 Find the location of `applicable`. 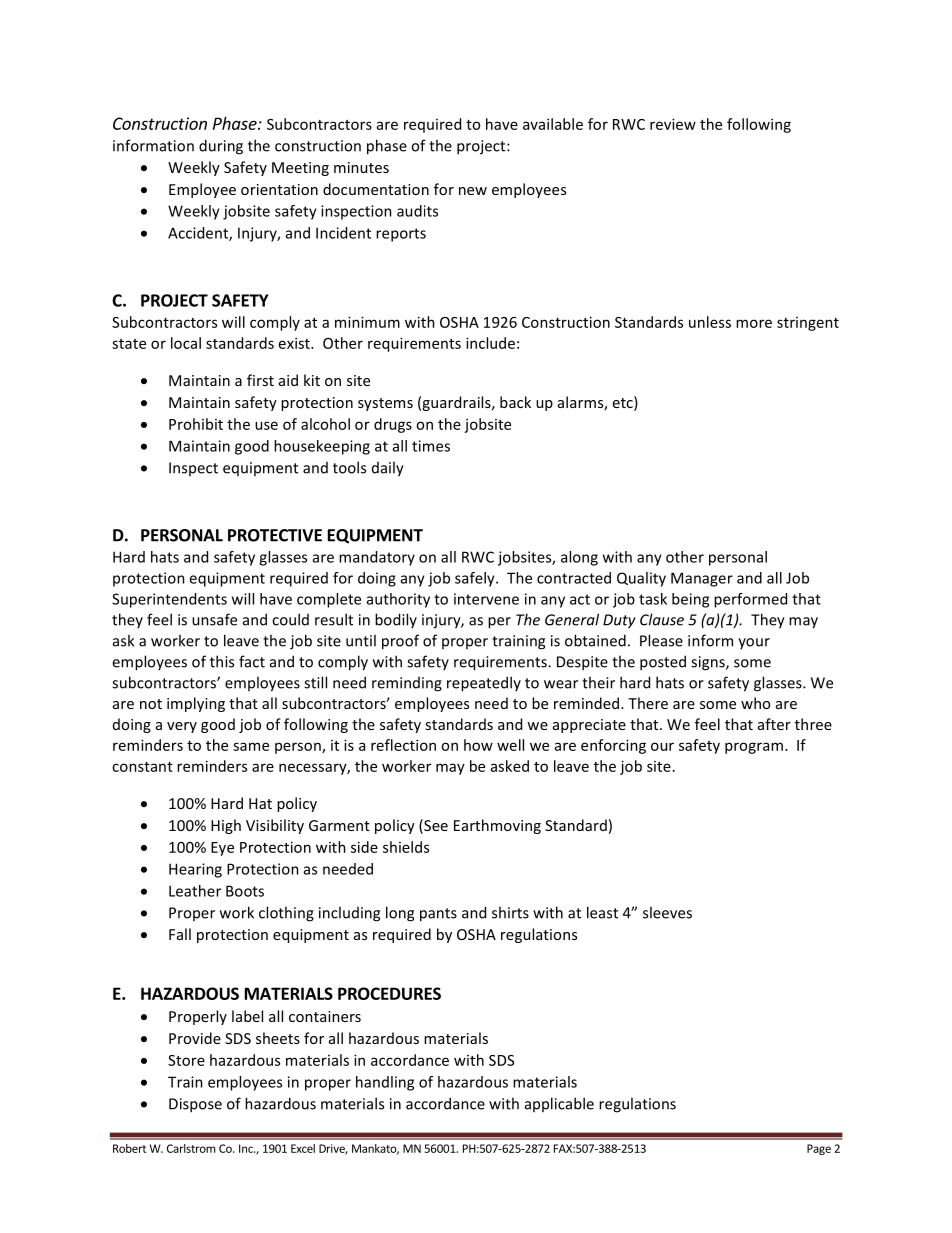

applicable is located at coordinates (559, 1104).
